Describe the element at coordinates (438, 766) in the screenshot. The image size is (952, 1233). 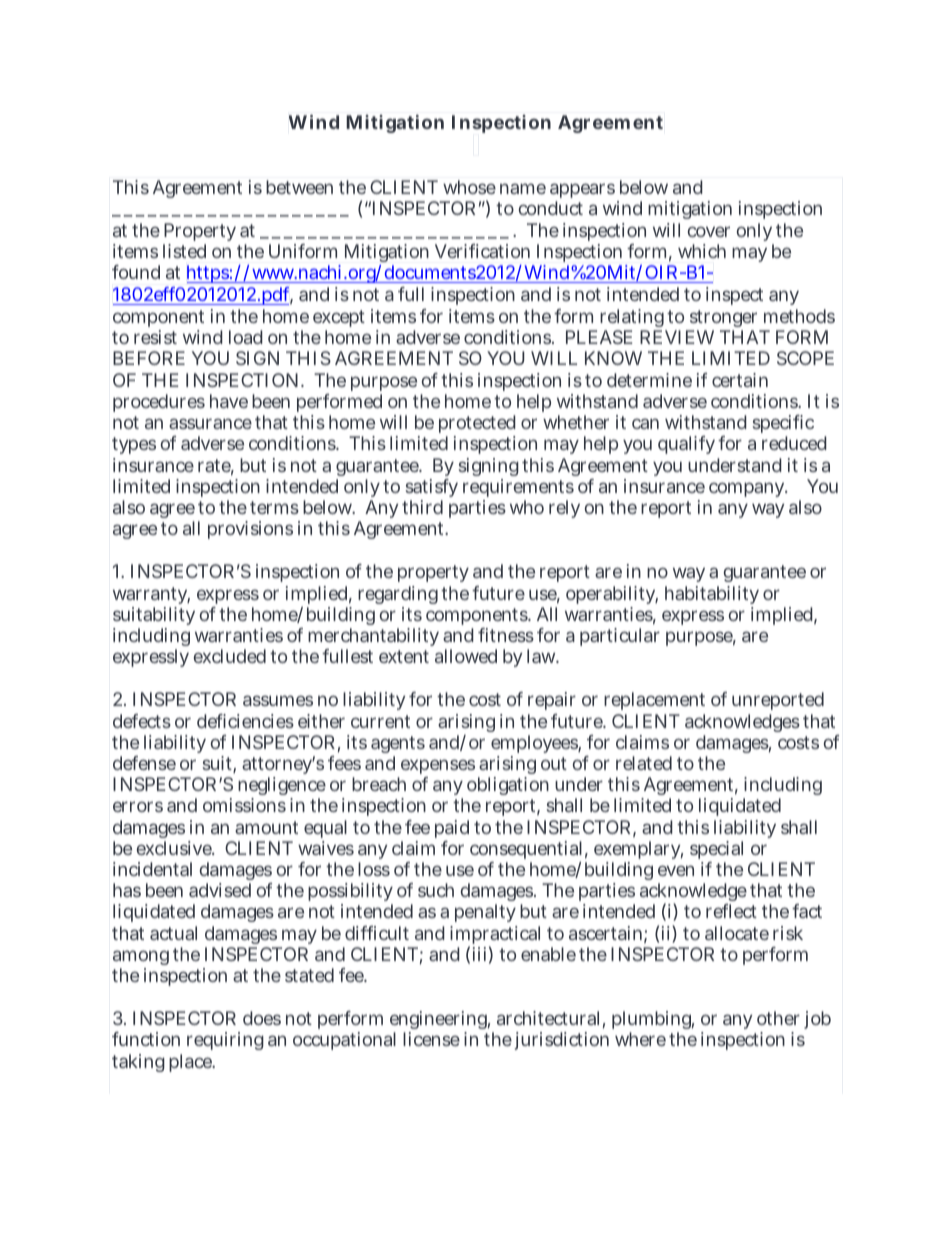
I see `expenses` at that location.
